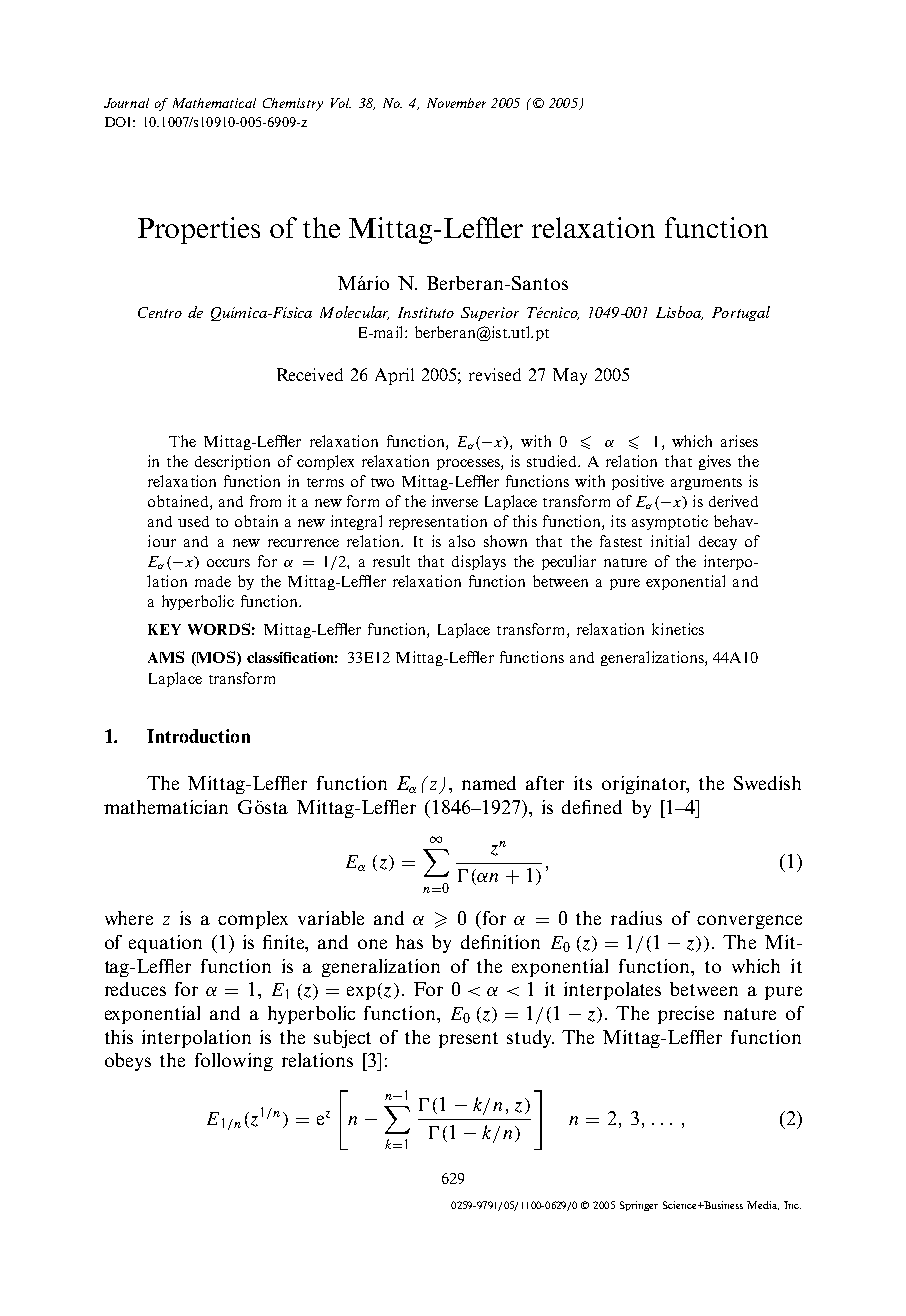 Image resolution: width=906 pixels, height=1316 pixels. What do you see at coordinates (741, 313) in the screenshot?
I see `Portugal` at bounding box center [741, 313].
